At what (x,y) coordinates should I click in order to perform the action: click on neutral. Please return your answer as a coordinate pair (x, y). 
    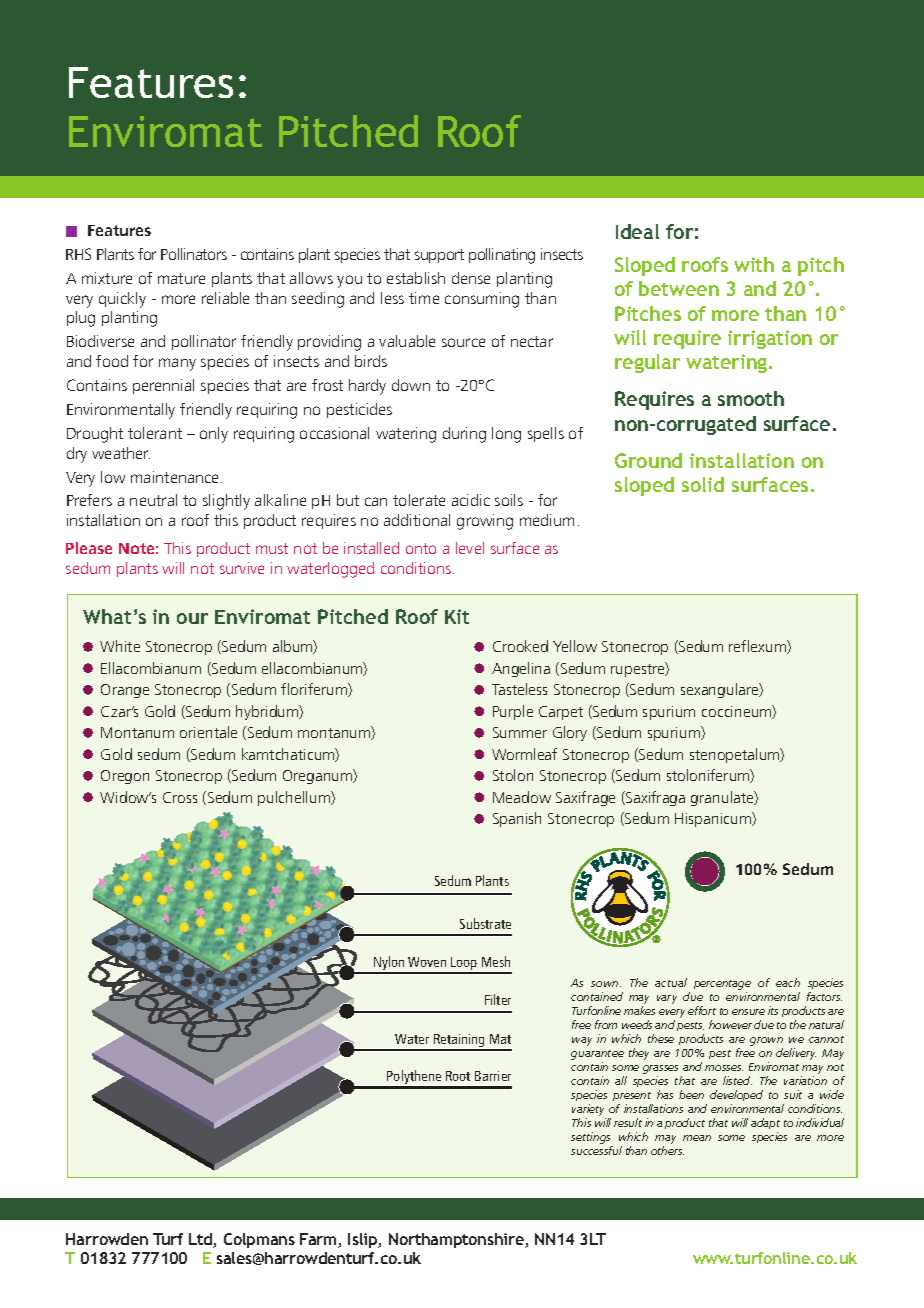
    Looking at the image, I should click on (153, 500).
